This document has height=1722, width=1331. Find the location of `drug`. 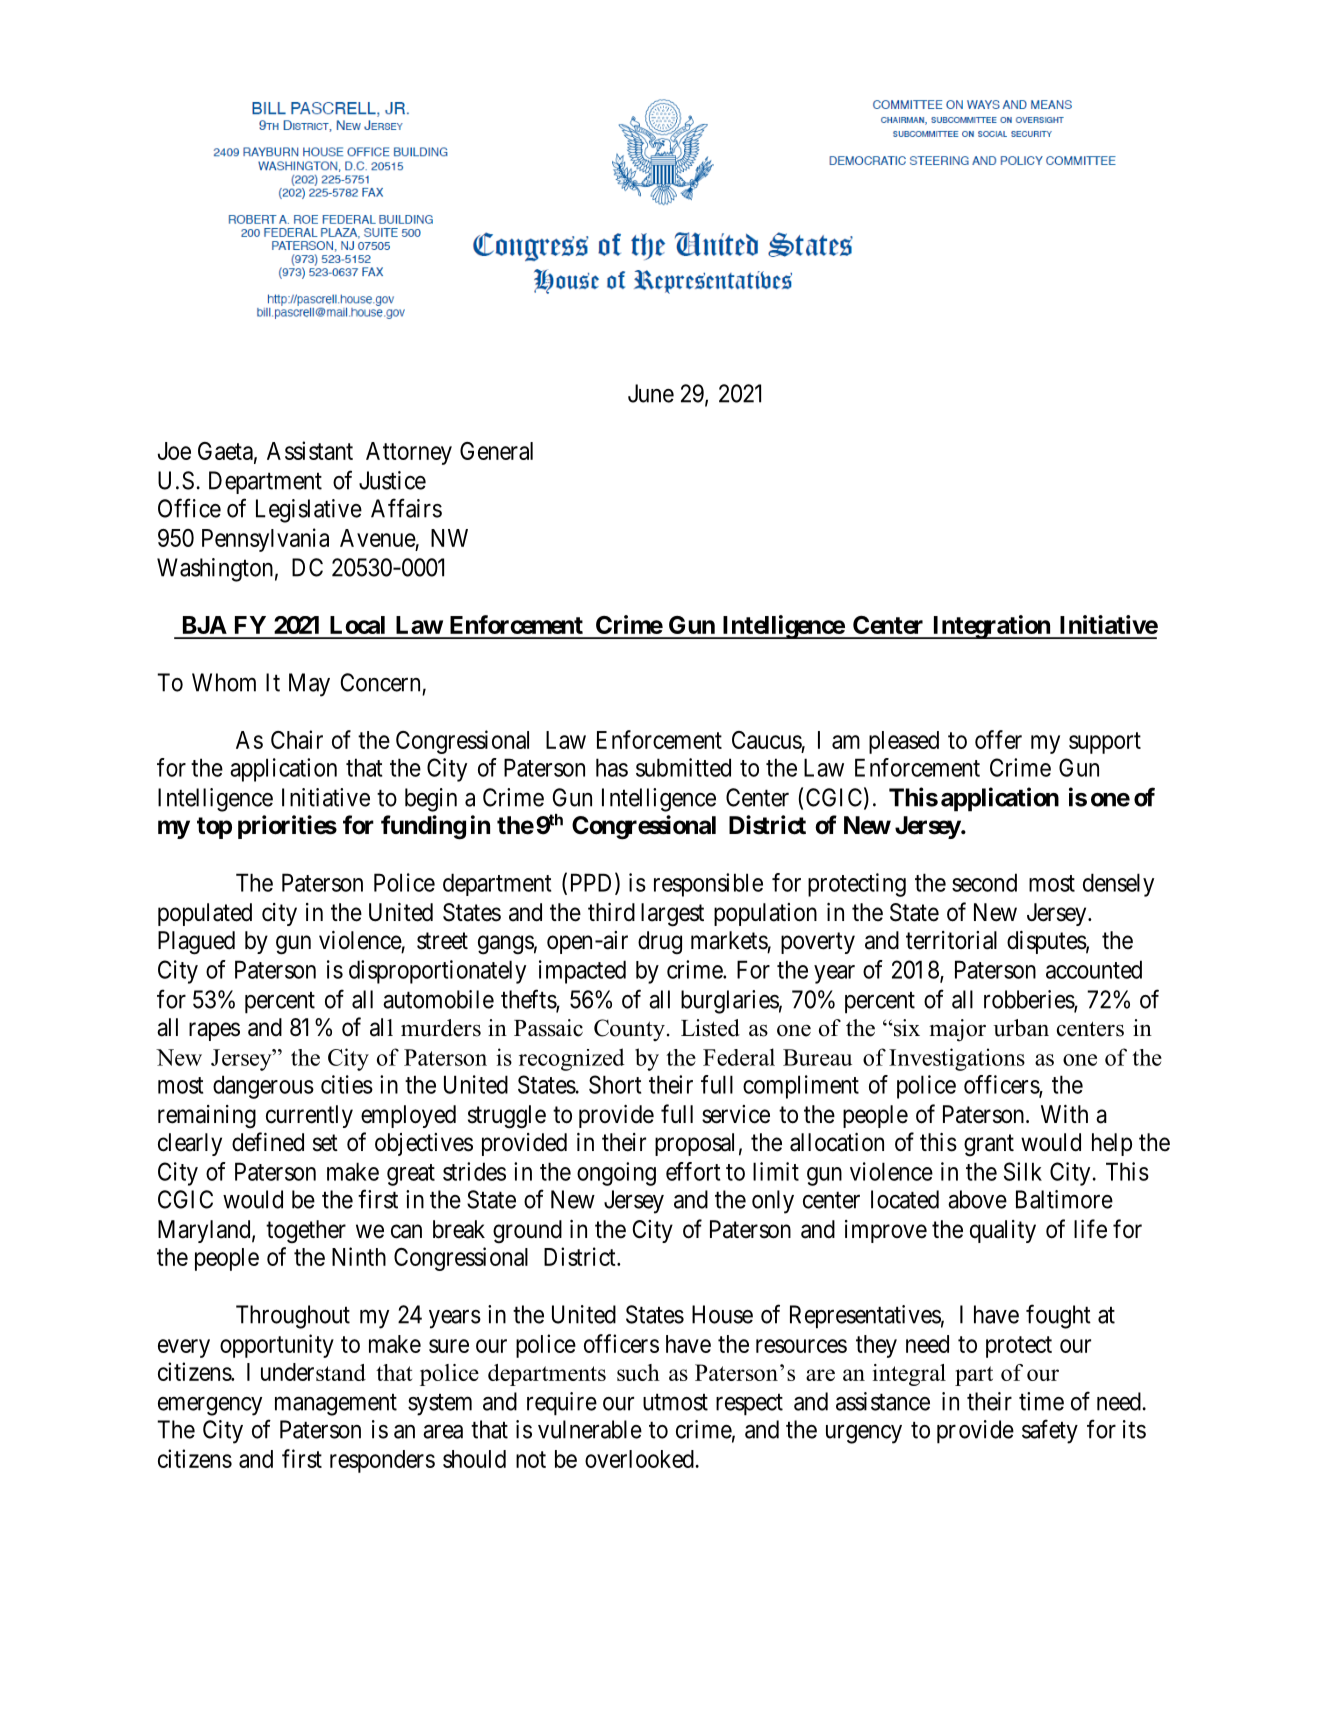

drug is located at coordinates (660, 943).
